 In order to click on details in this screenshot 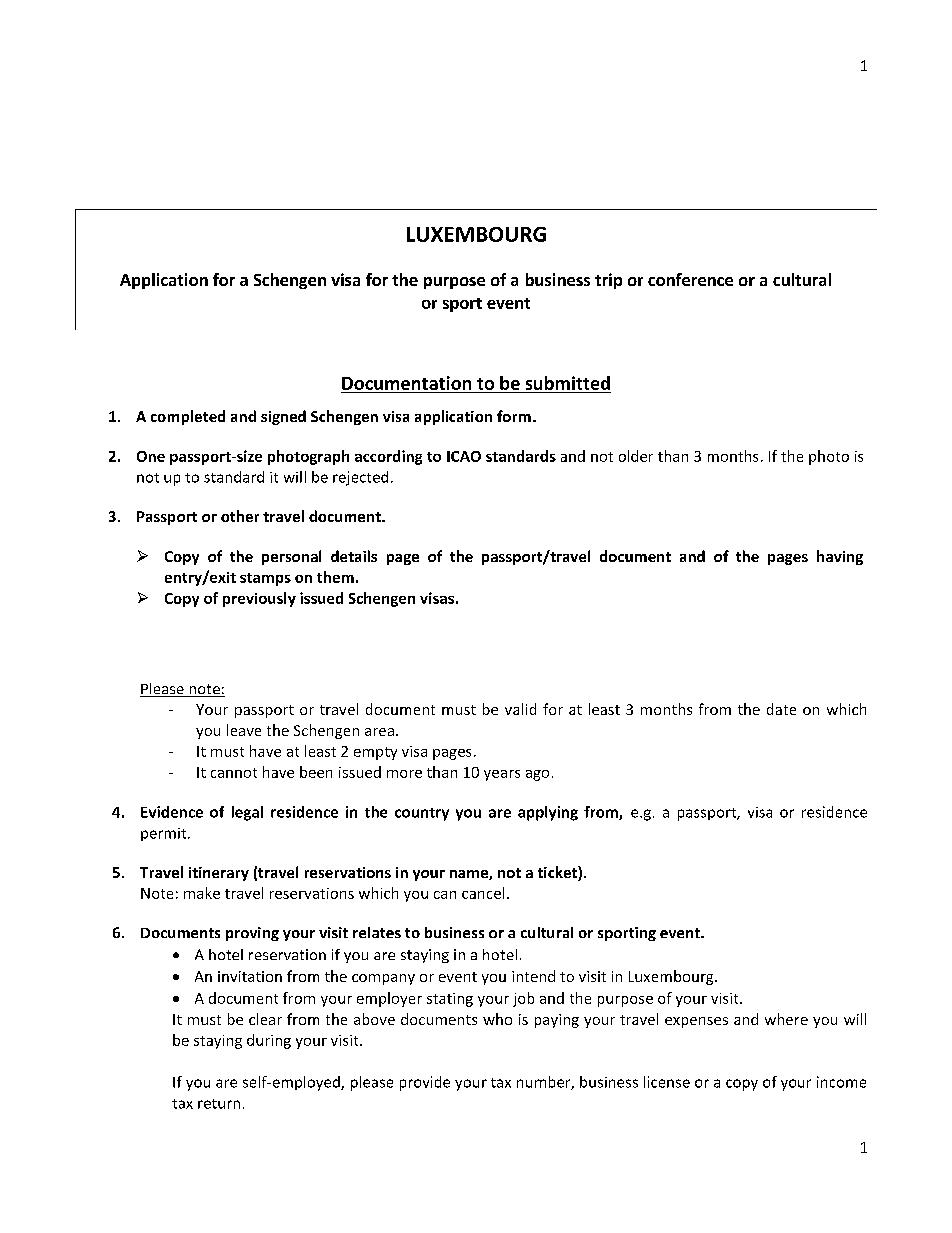, I will do `click(354, 556)`.
